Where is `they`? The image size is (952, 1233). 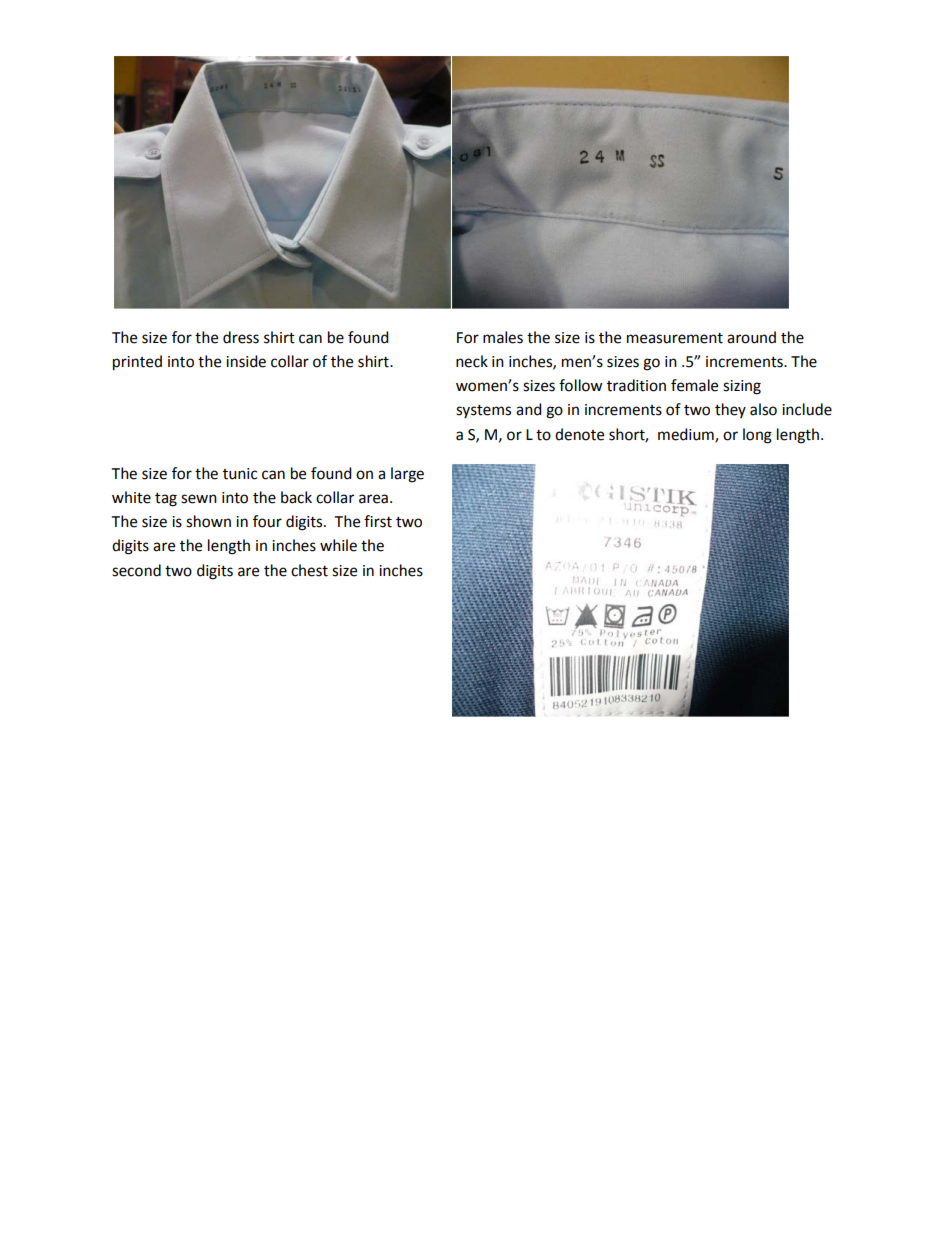 they is located at coordinates (730, 410).
